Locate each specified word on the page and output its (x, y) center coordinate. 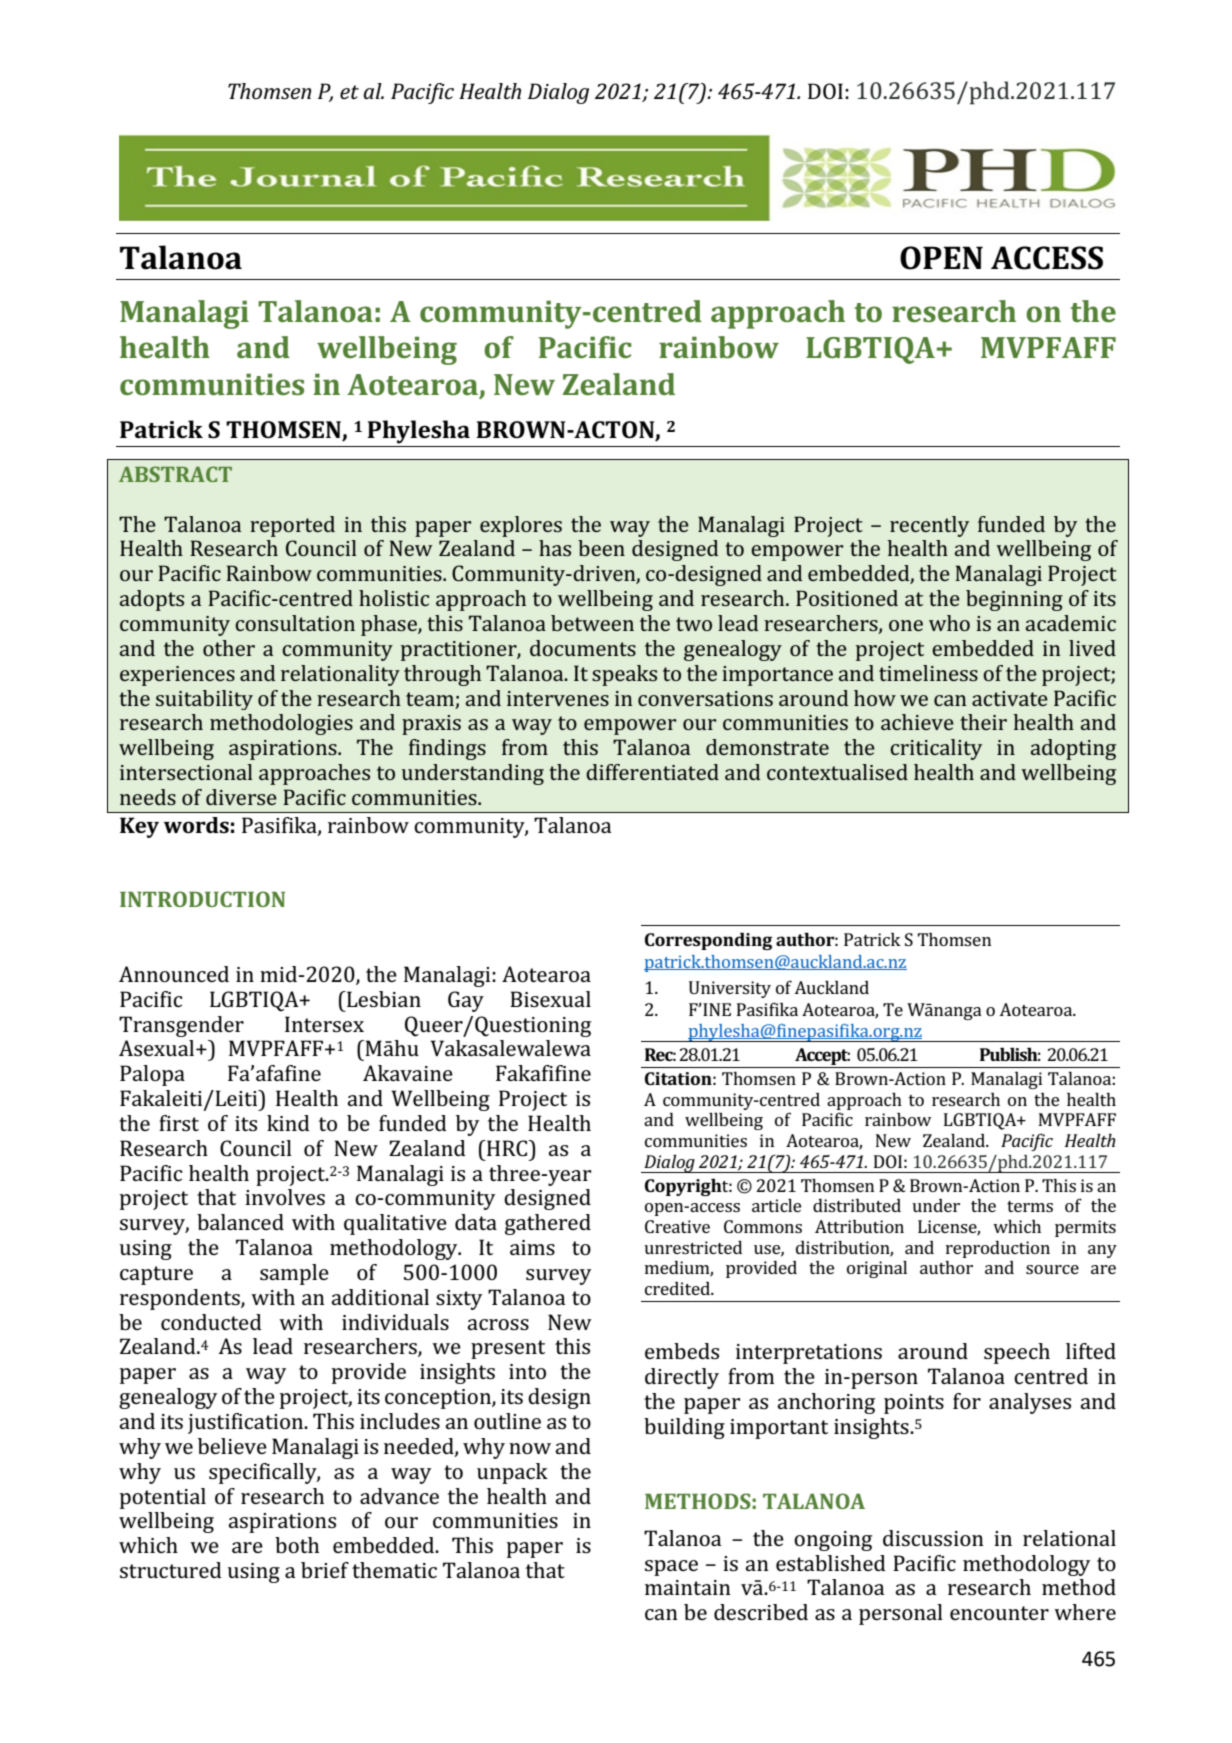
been (601, 548)
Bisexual (550, 999)
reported (292, 526)
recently (929, 526)
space (671, 1568)
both (297, 1545)
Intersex (324, 1024)
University (730, 989)
